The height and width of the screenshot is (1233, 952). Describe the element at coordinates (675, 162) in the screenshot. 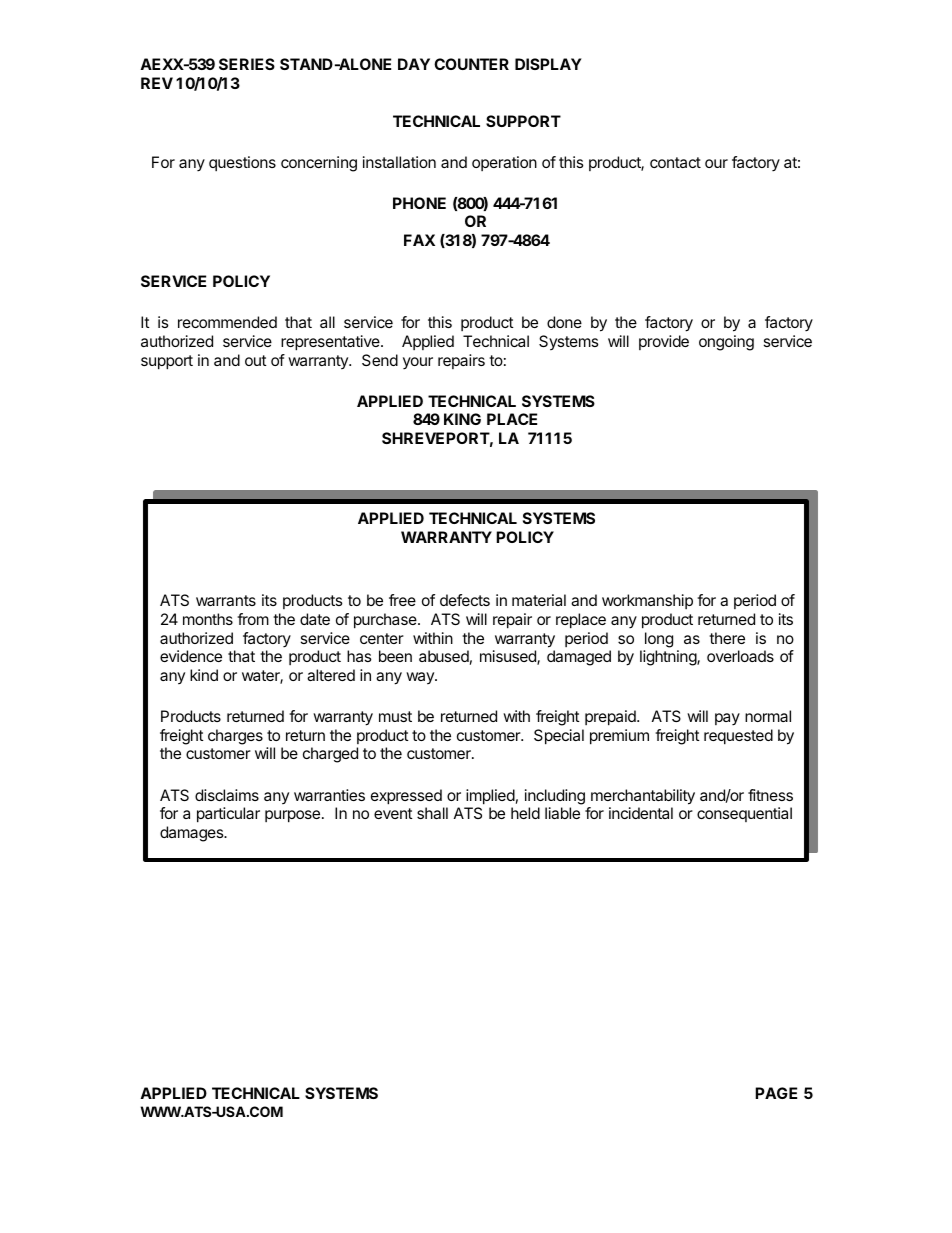

I see `contact` at that location.
